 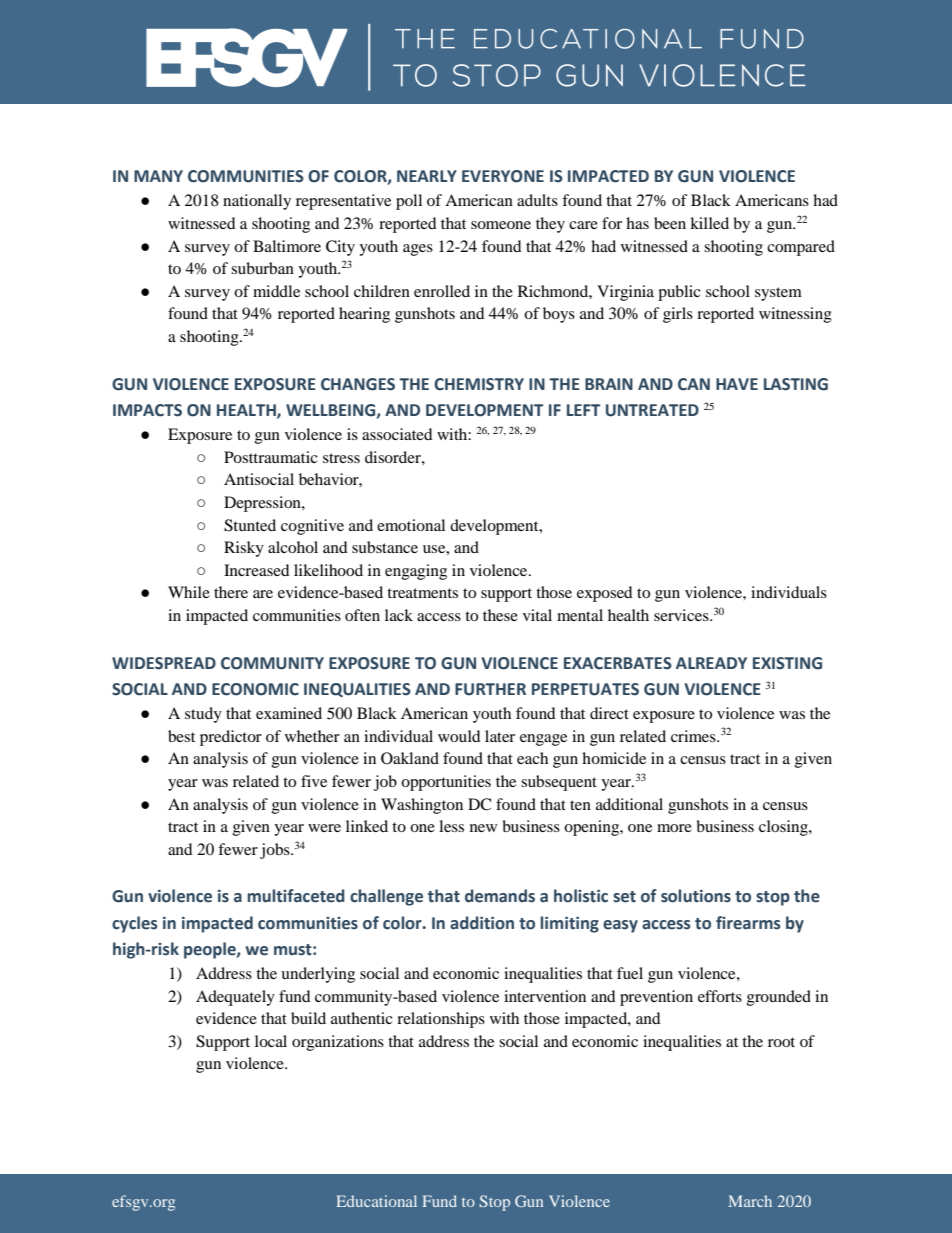 I want to click on killed, so click(x=709, y=223).
